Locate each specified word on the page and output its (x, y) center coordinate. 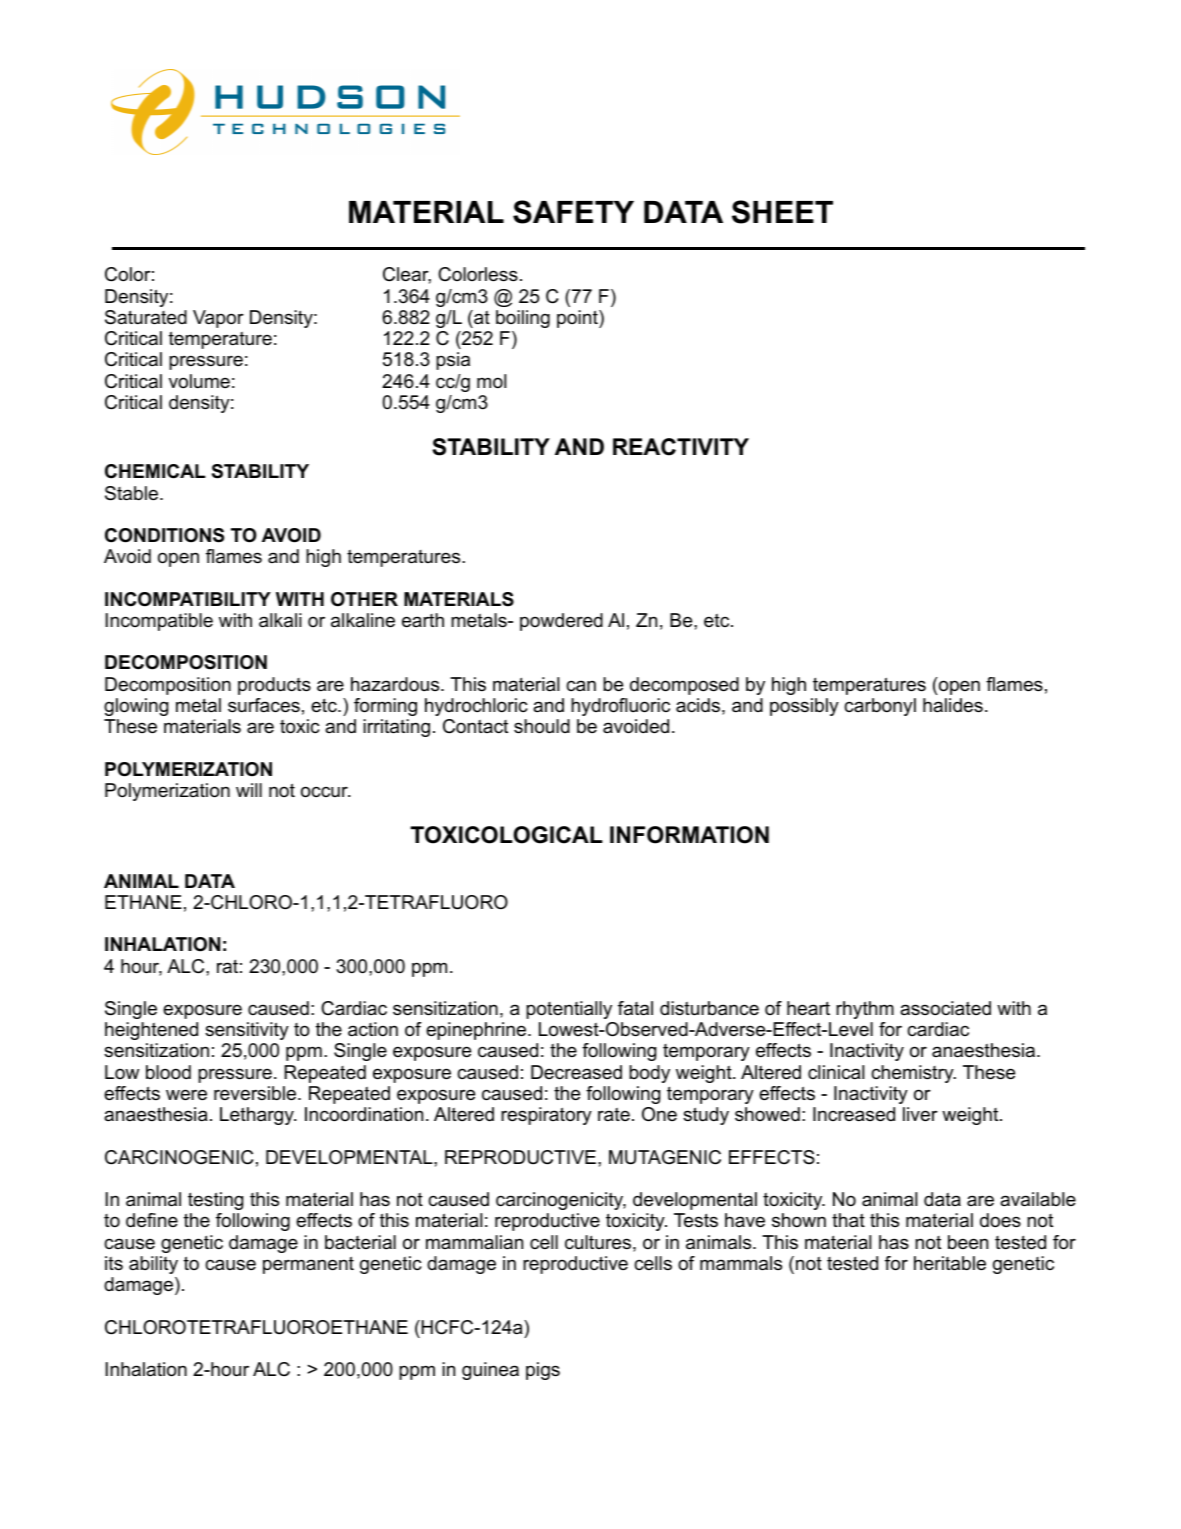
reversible (256, 1093)
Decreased (576, 1072)
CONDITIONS (164, 535)
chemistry (913, 1074)
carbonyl (880, 707)
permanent (308, 1265)
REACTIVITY (681, 447)
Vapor (218, 319)
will (249, 790)
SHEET (782, 212)
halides (953, 705)
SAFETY (573, 212)
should (542, 726)
